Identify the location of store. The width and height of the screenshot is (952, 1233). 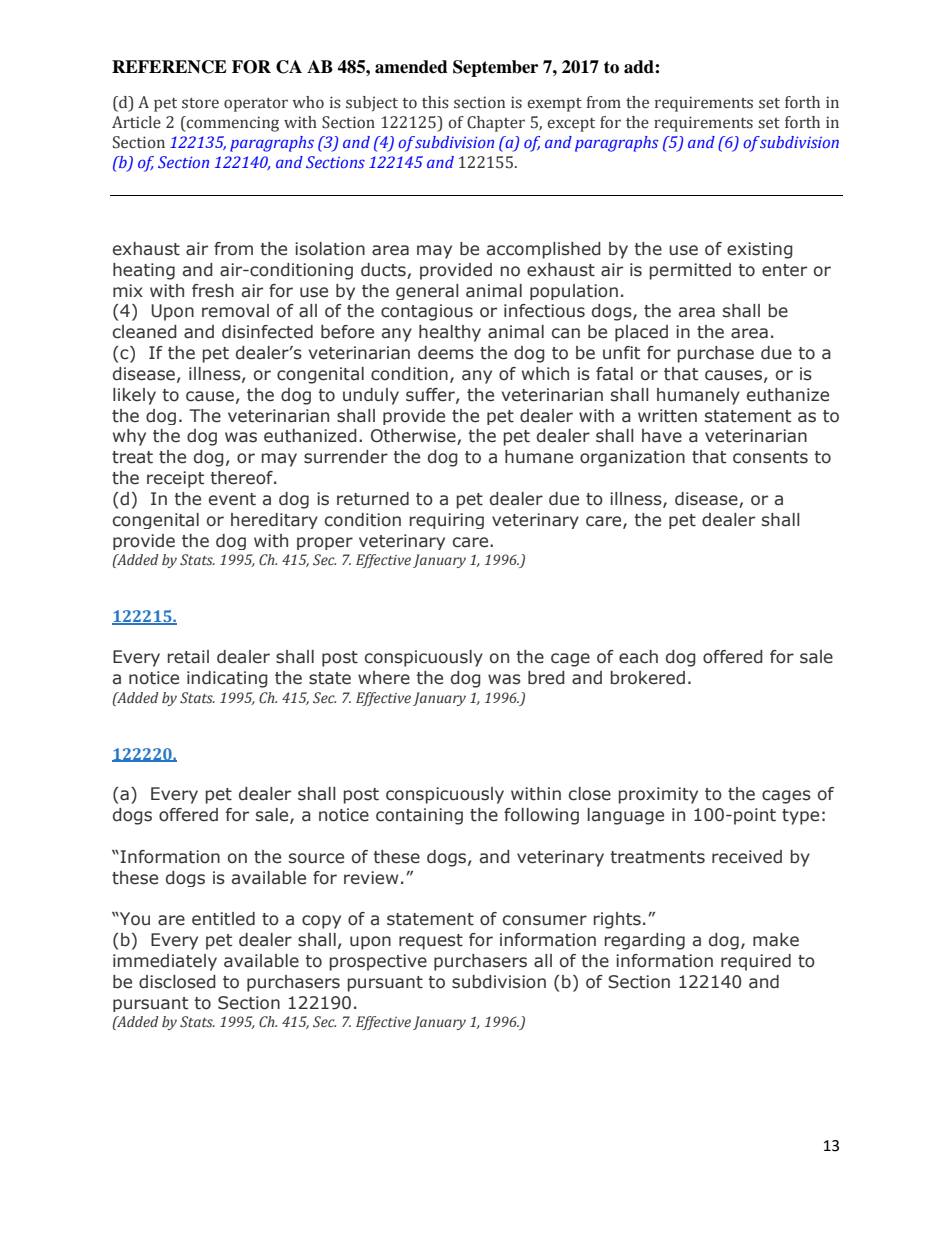
(200, 103).
